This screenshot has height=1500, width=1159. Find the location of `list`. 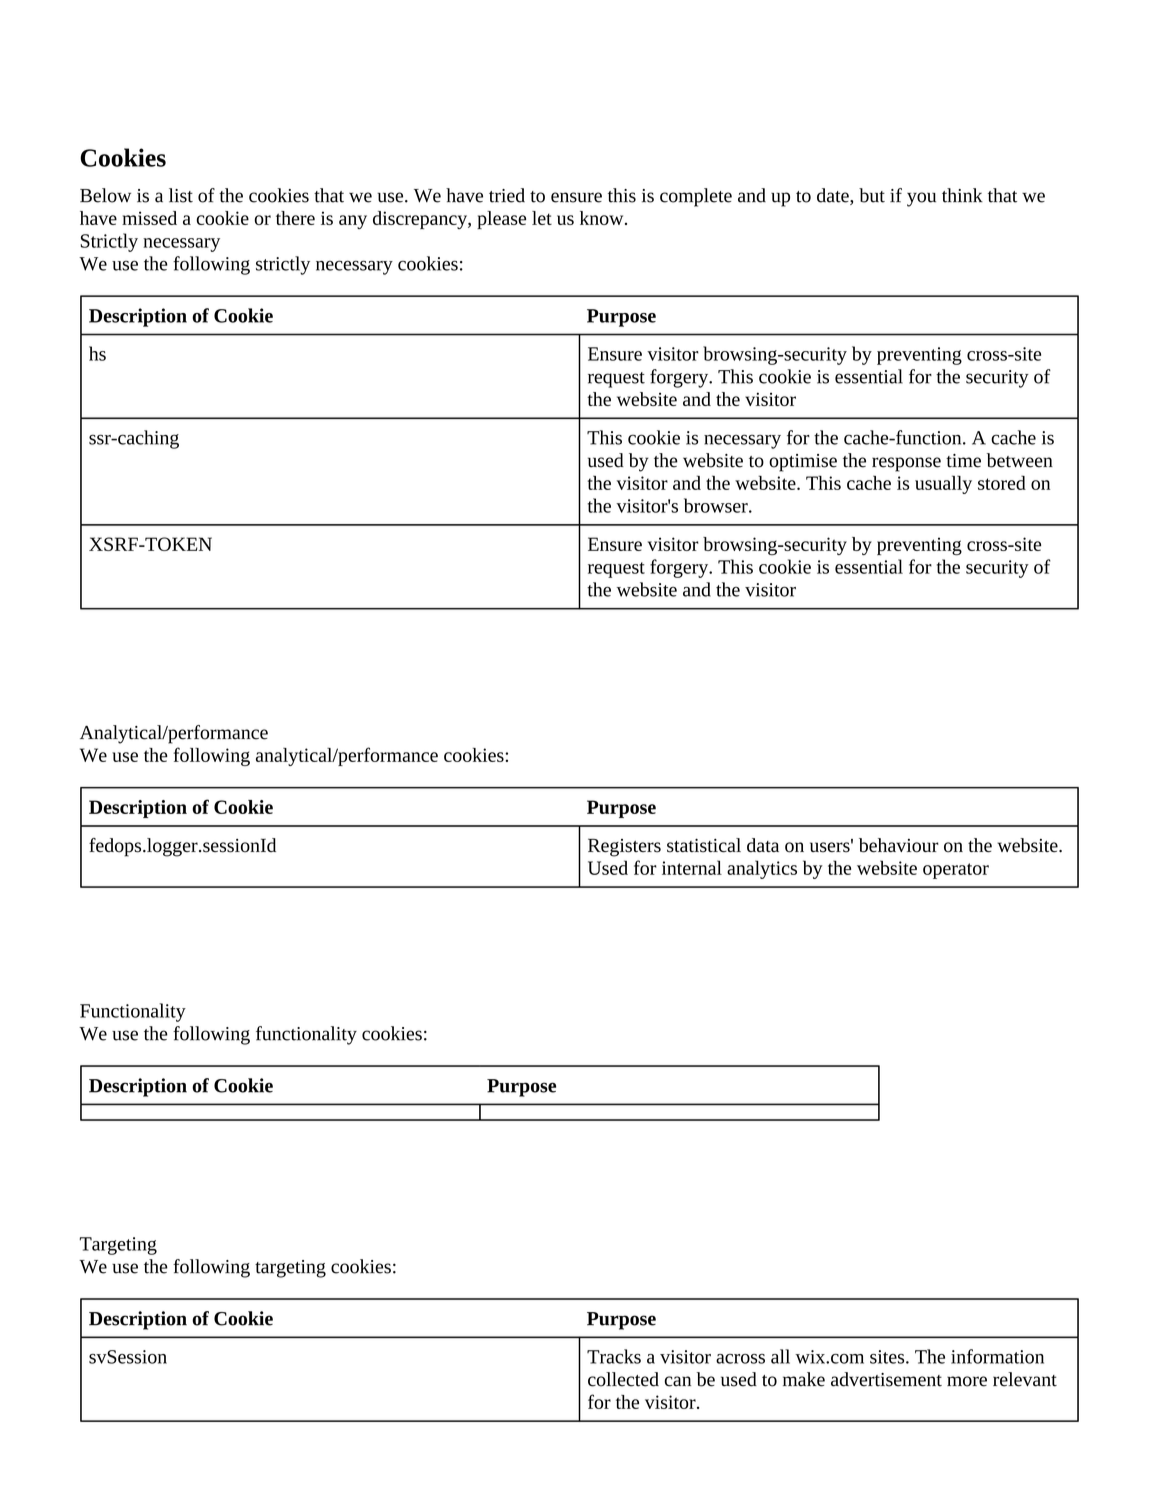

list is located at coordinates (181, 195).
